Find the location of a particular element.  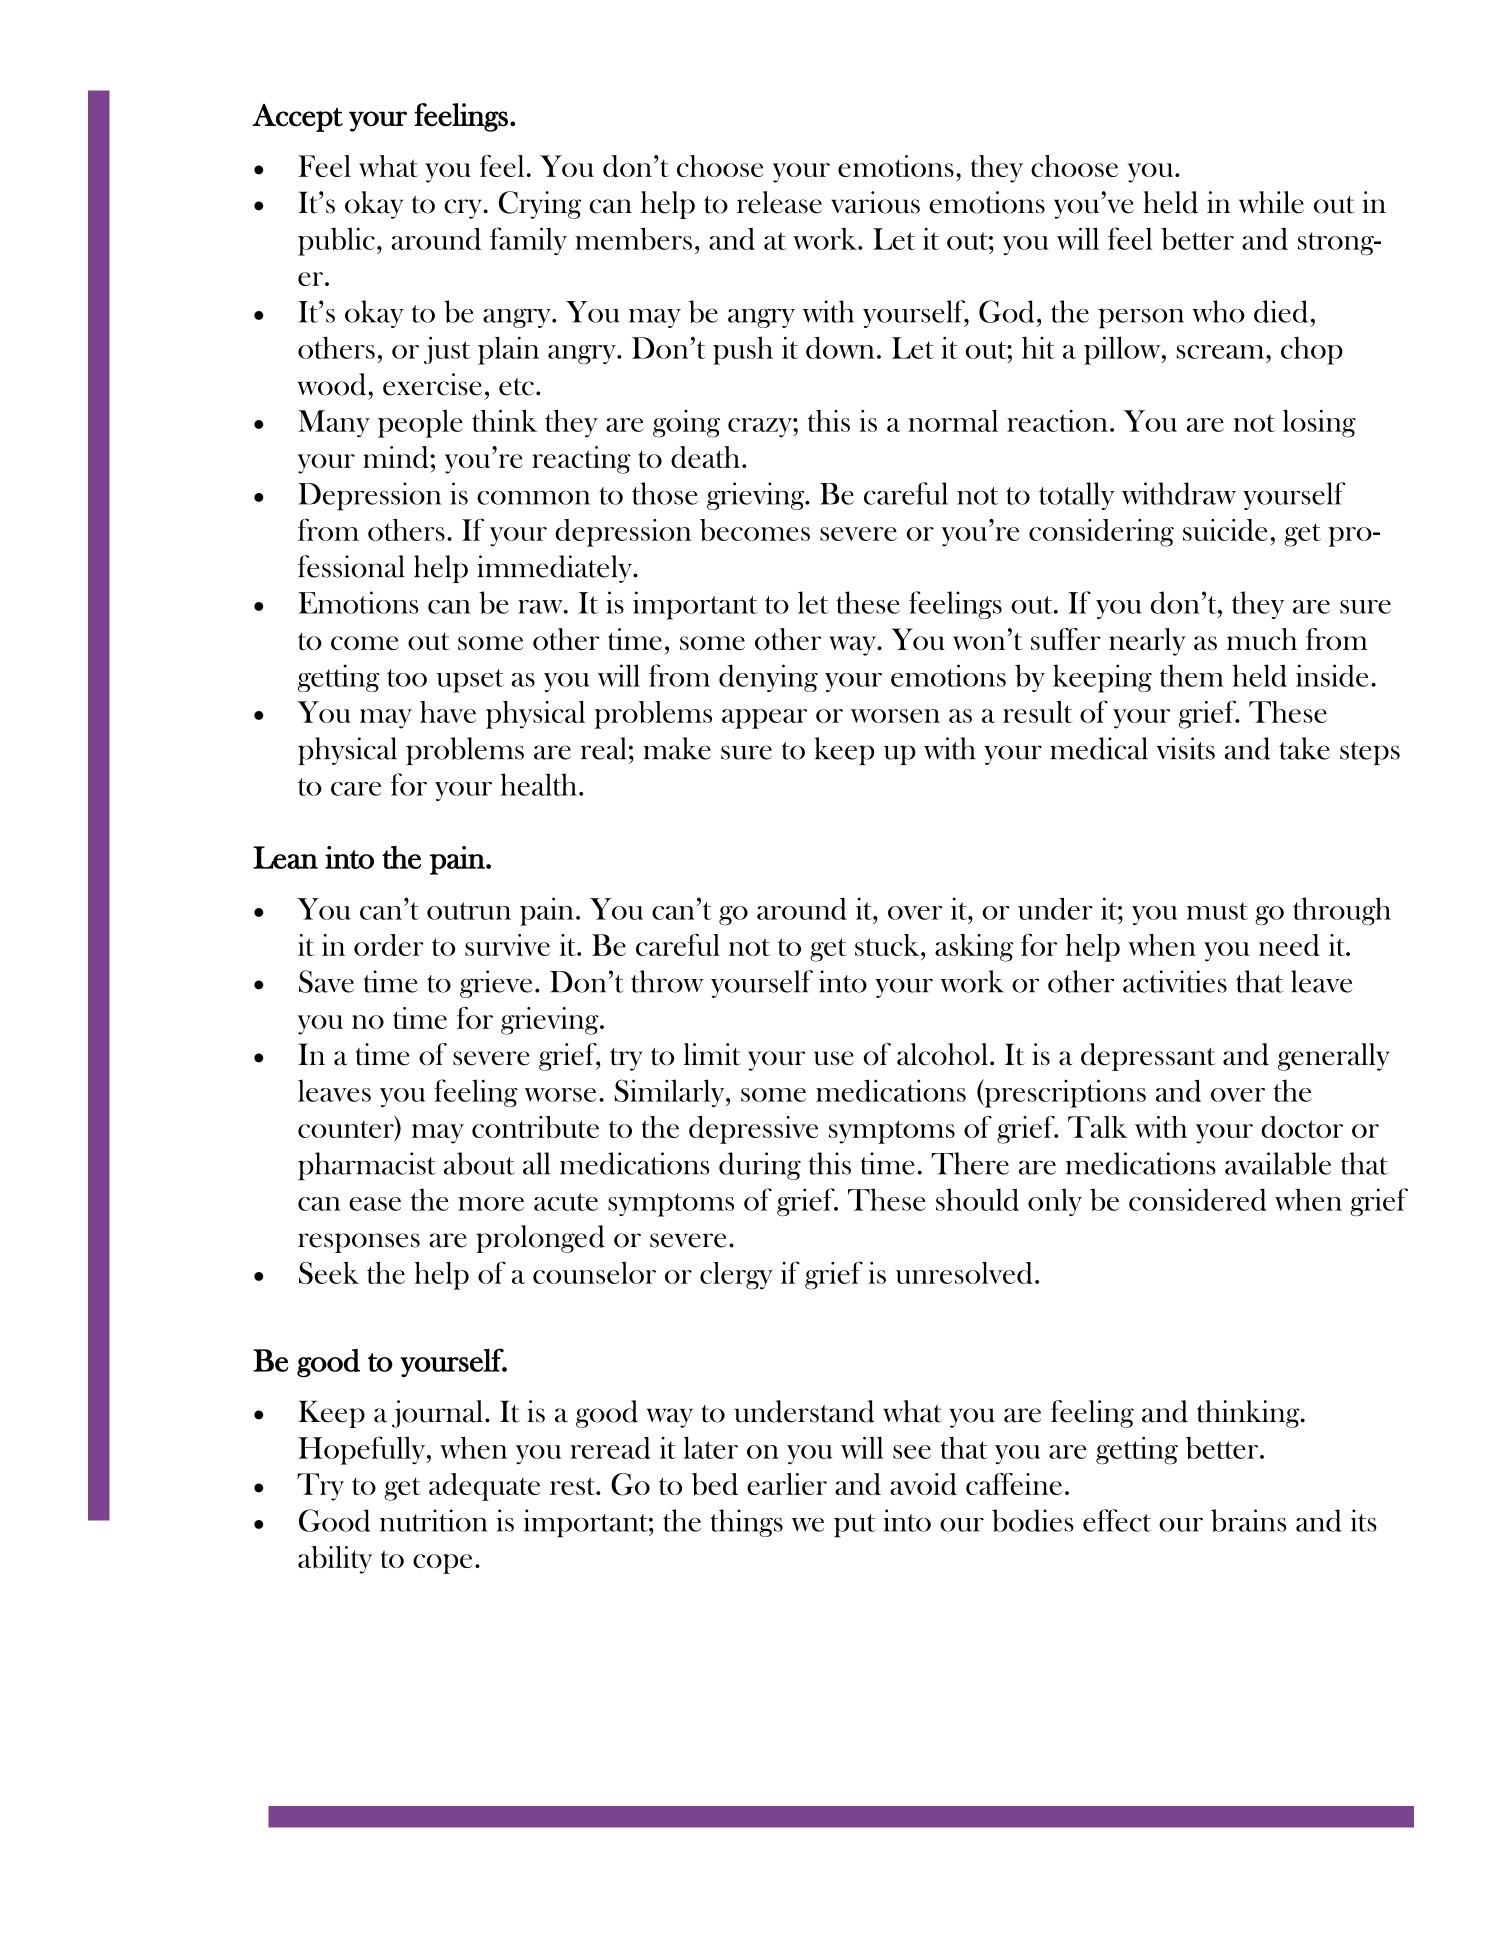

suicide is located at coordinates (1225, 530).
